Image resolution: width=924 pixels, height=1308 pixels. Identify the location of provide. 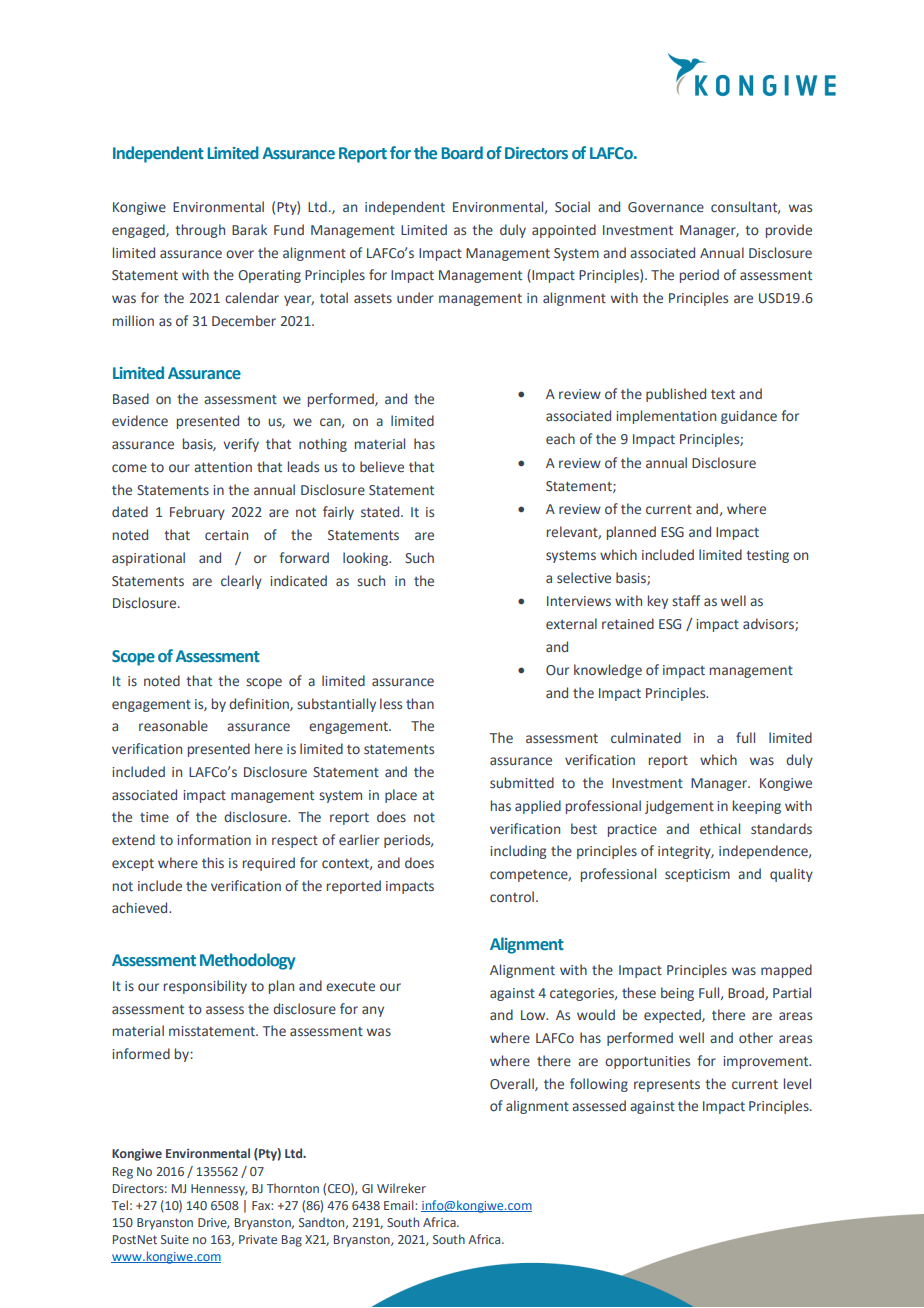
(789, 231).
